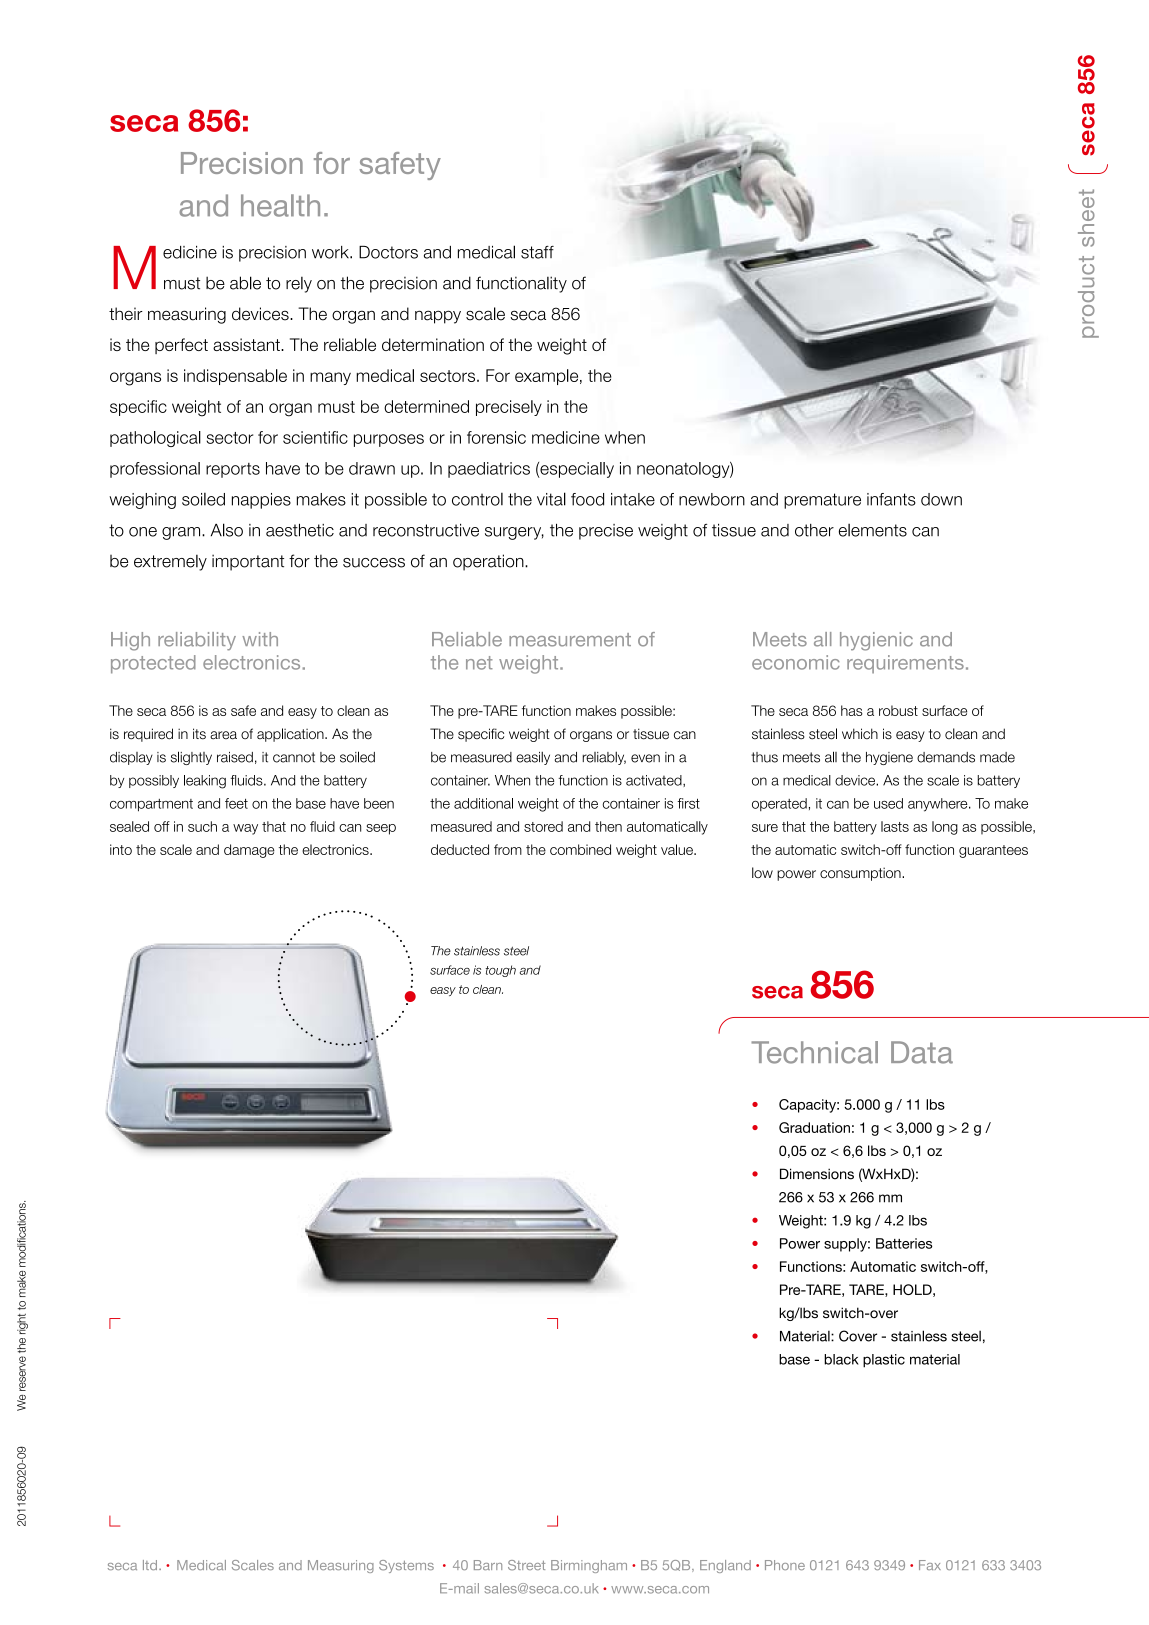 Image resolution: width=1149 pixels, height=1625 pixels. I want to click on damage, so click(249, 851).
